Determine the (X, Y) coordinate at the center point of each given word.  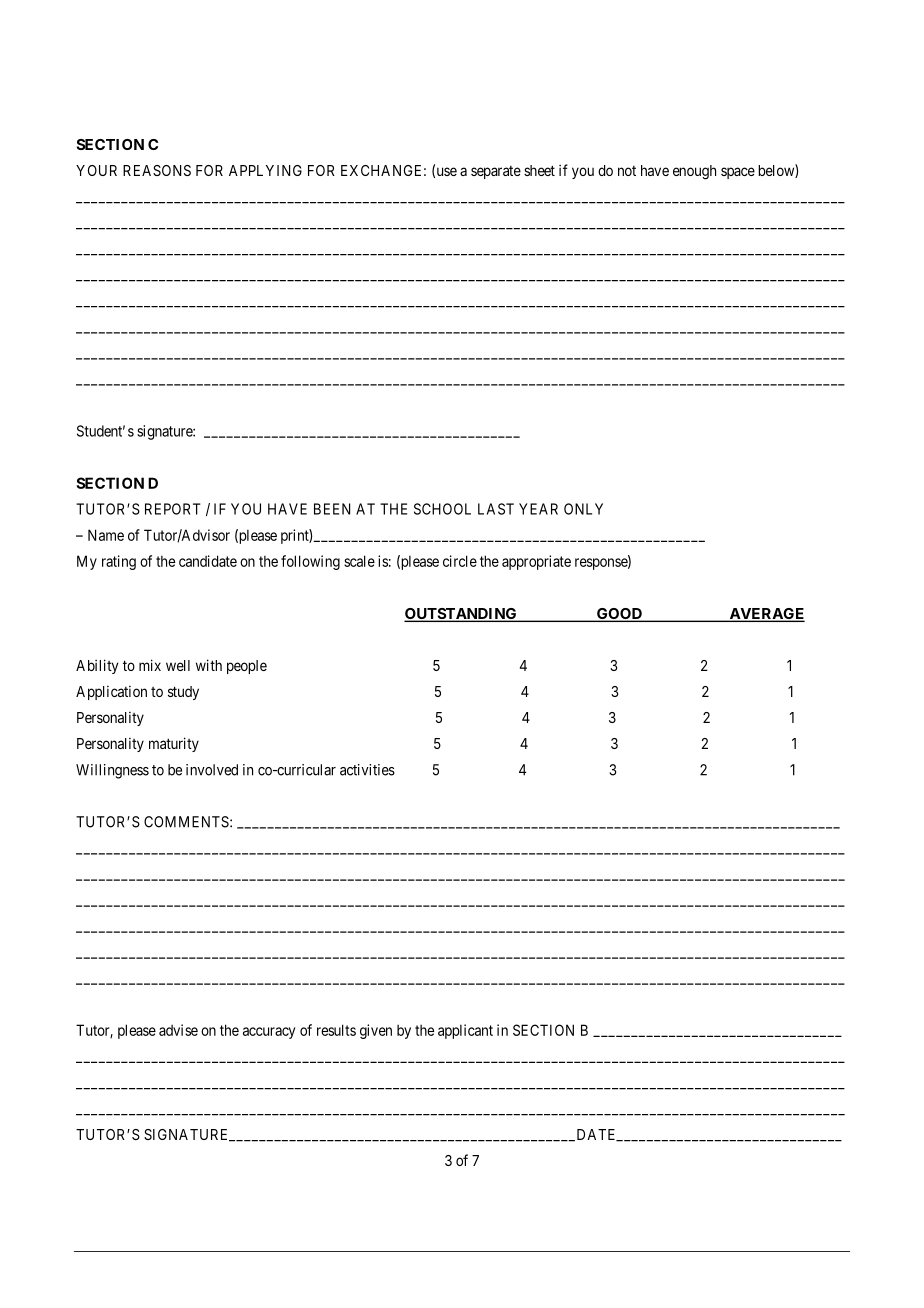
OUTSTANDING (461, 615)
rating (119, 562)
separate (496, 172)
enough (694, 172)
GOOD (619, 615)
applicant (465, 1031)
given (376, 1031)
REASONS (157, 170)
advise (178, 1030)
